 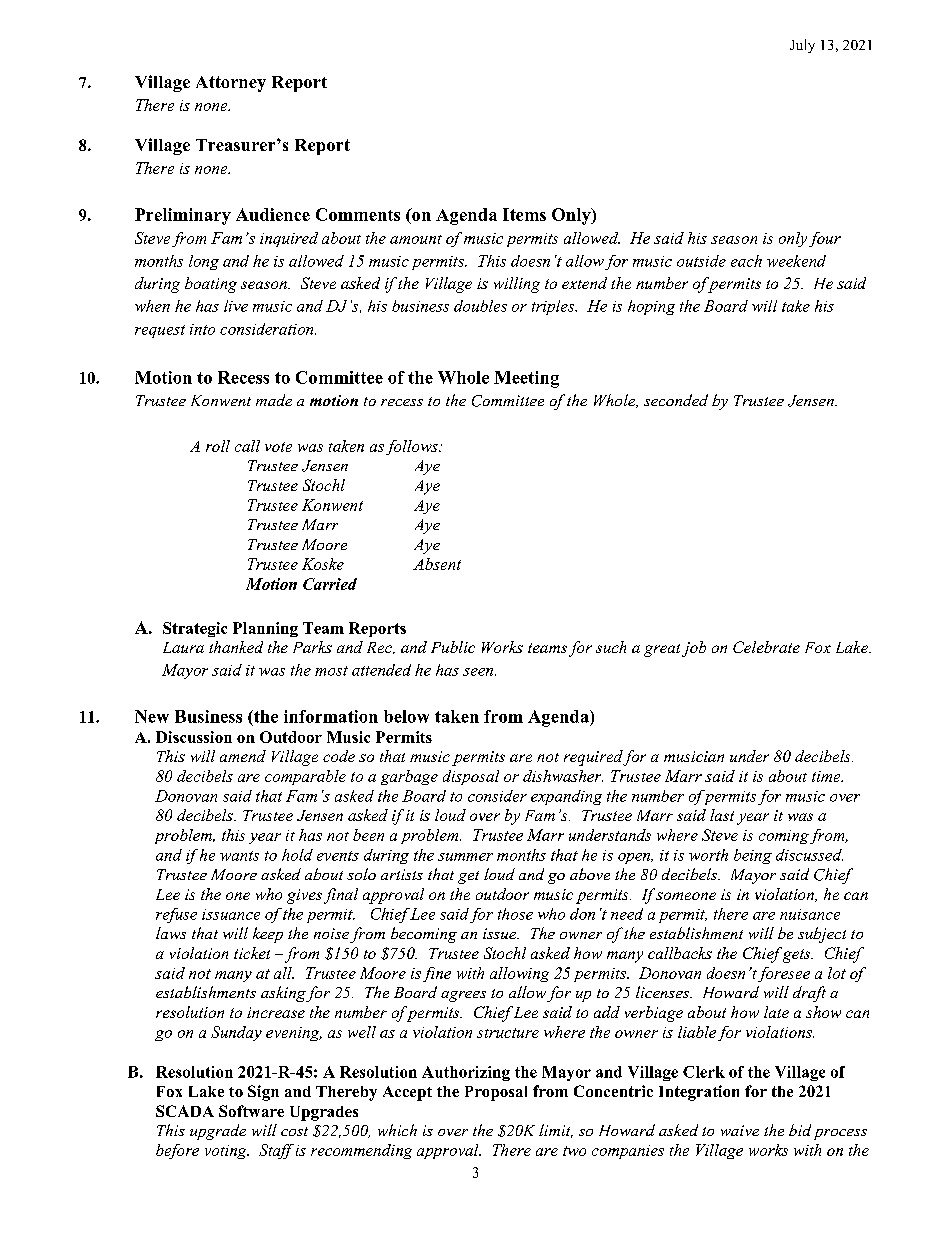 What do you see at coordinates (194, 737) in the screenshot?
I see `Discussion` at bounding box center [194, 737].
